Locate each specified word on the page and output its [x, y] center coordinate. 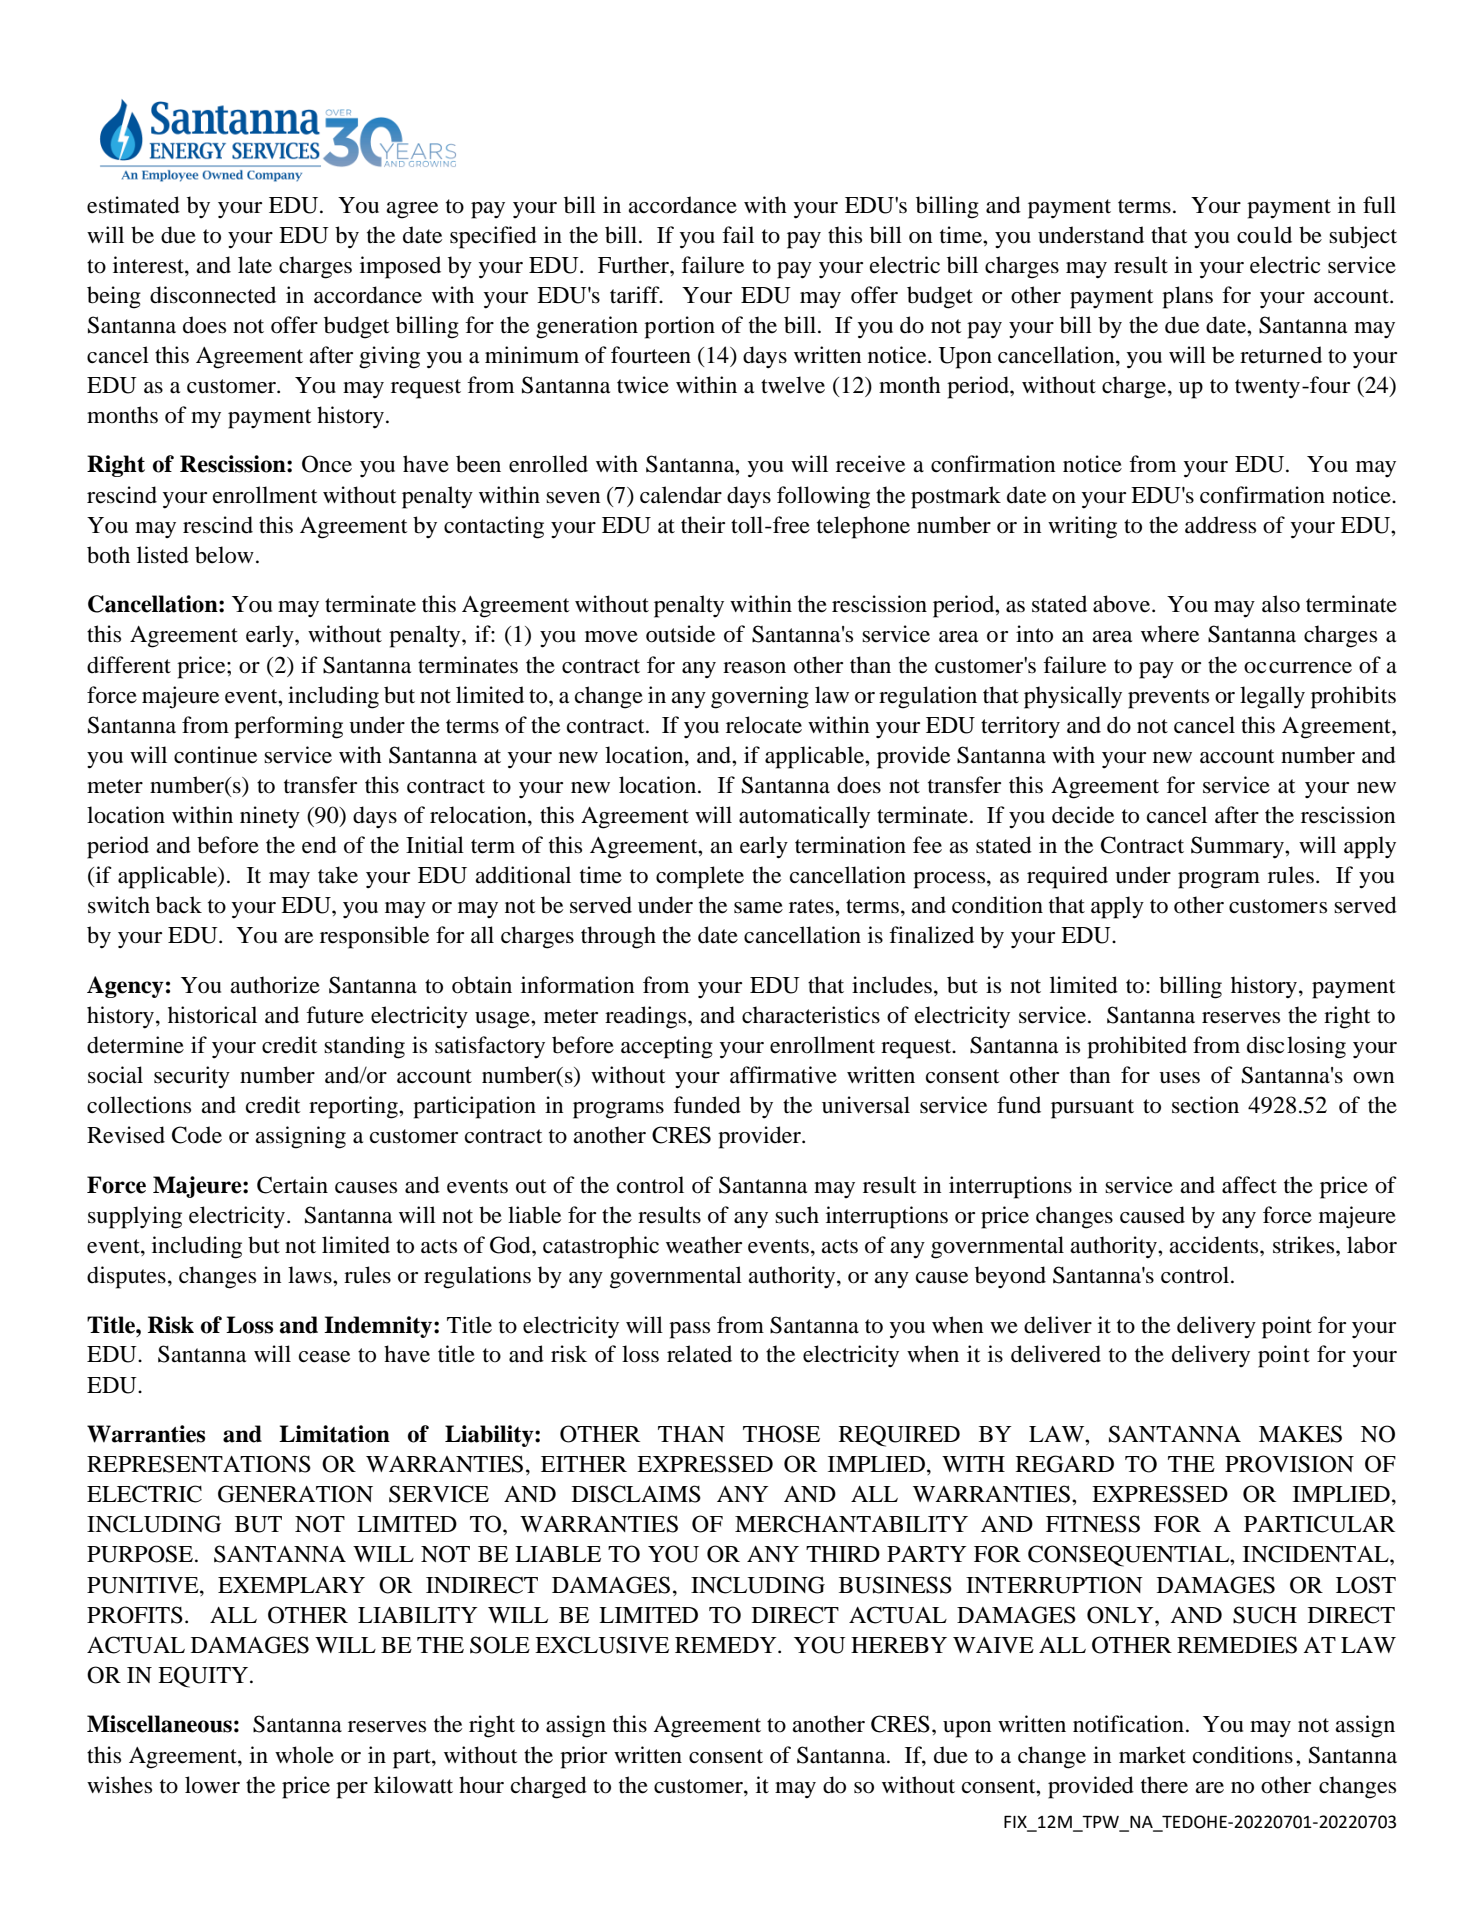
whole [304, 1755]
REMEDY [727, 1645]
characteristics [811, 1015]
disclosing [1296, 1047]
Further [634, 265]
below [224, 555]
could [1264, 235]
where [1170, 634]
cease [324, 1357]
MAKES [1300, 1434]
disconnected [213, 295]
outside [680, 634]
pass [689, 1330]
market [1152, 1755]
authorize [275, 985]
